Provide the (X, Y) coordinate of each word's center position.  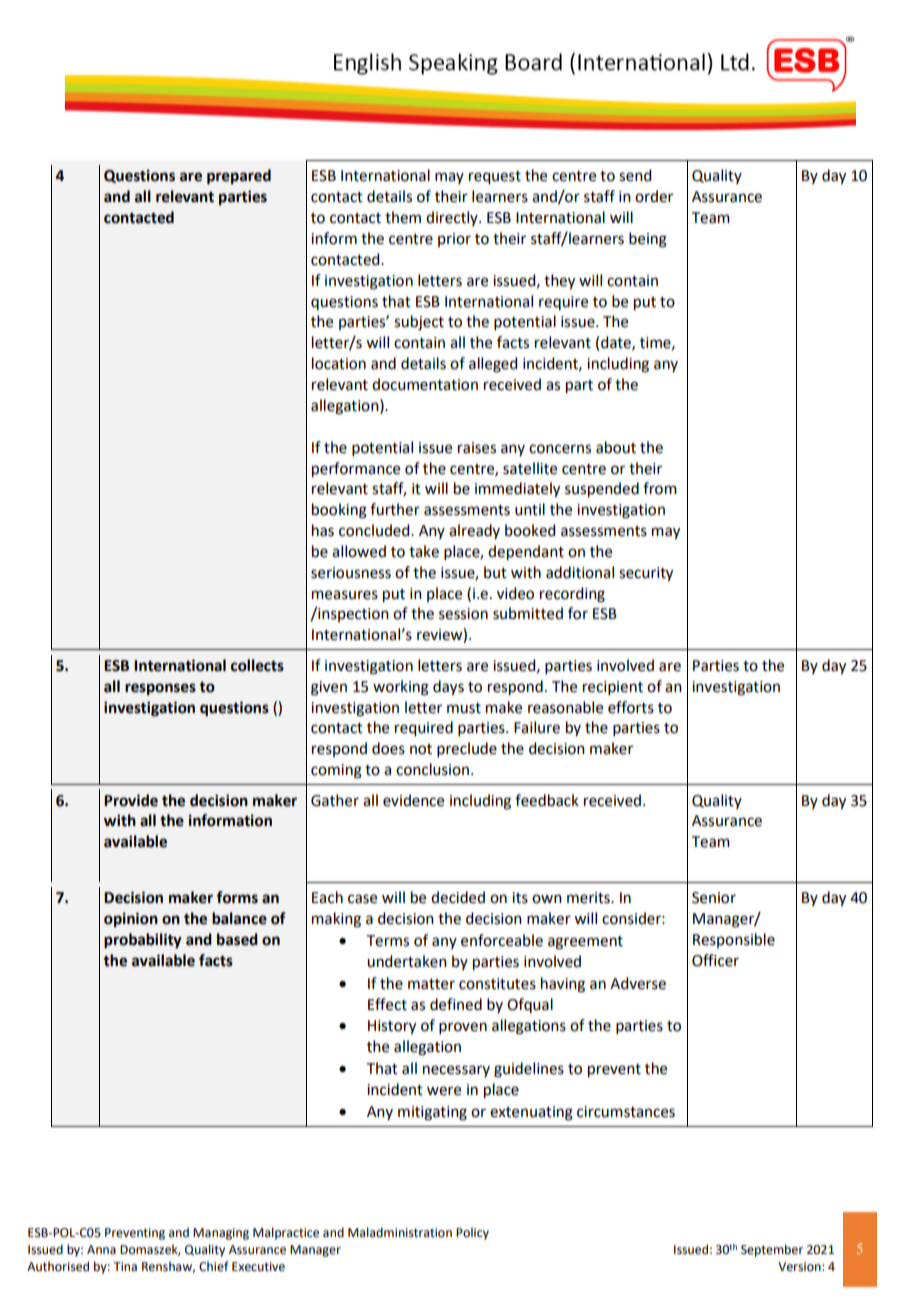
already (474, 531)
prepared (239, 177)
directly (453, 218)
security (646, 574)
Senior (714, 898)
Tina (125, 1267)
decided (458, 897)
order (654, 196)
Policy (472, 1233)
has (323, 530)
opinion (131, 920)
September (772, 1250)
